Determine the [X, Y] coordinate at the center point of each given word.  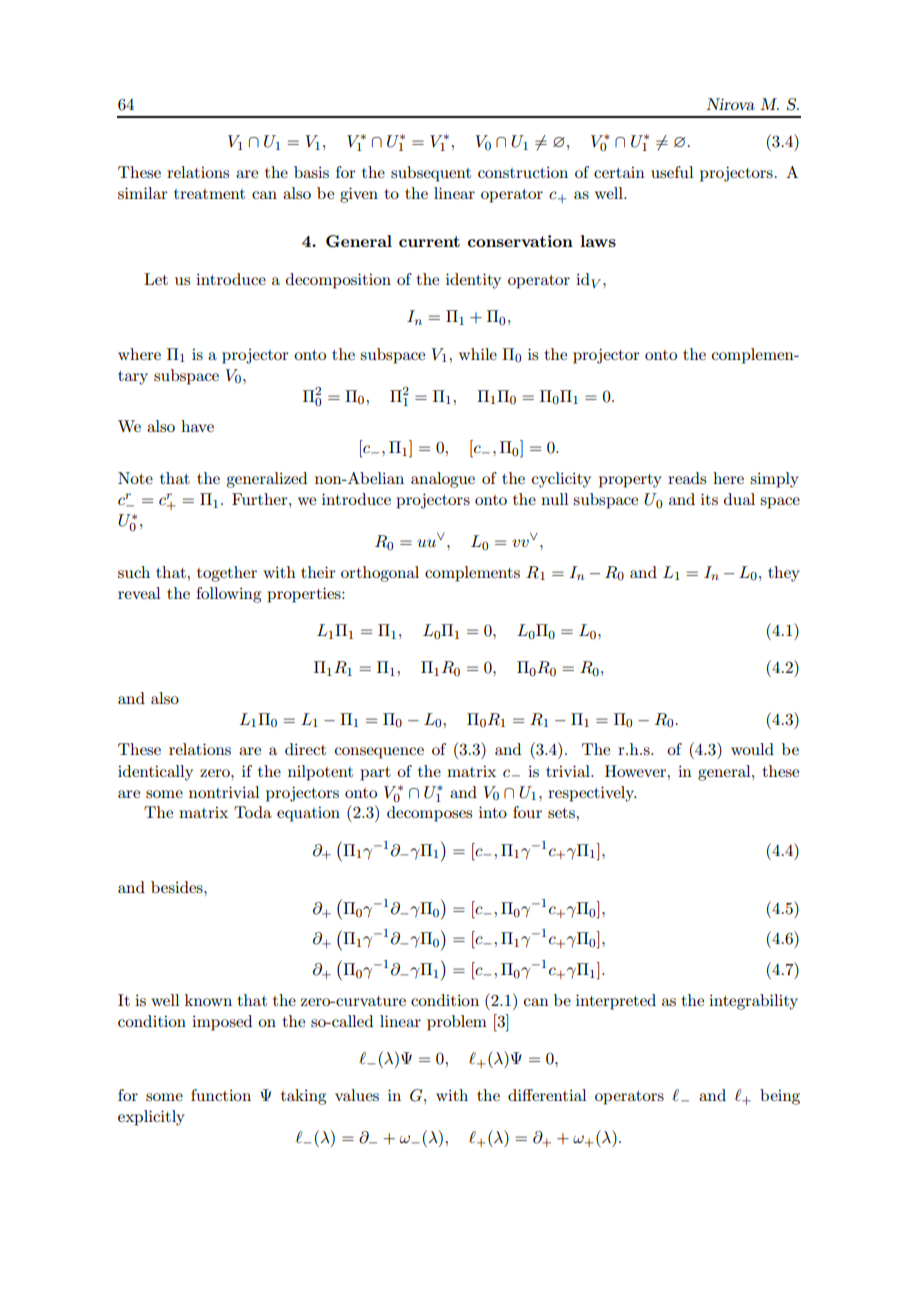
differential [547, 1095]
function [221, 1095]
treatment [209, 194]
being [780, 1097]
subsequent [431, 174]
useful [672, 172]
